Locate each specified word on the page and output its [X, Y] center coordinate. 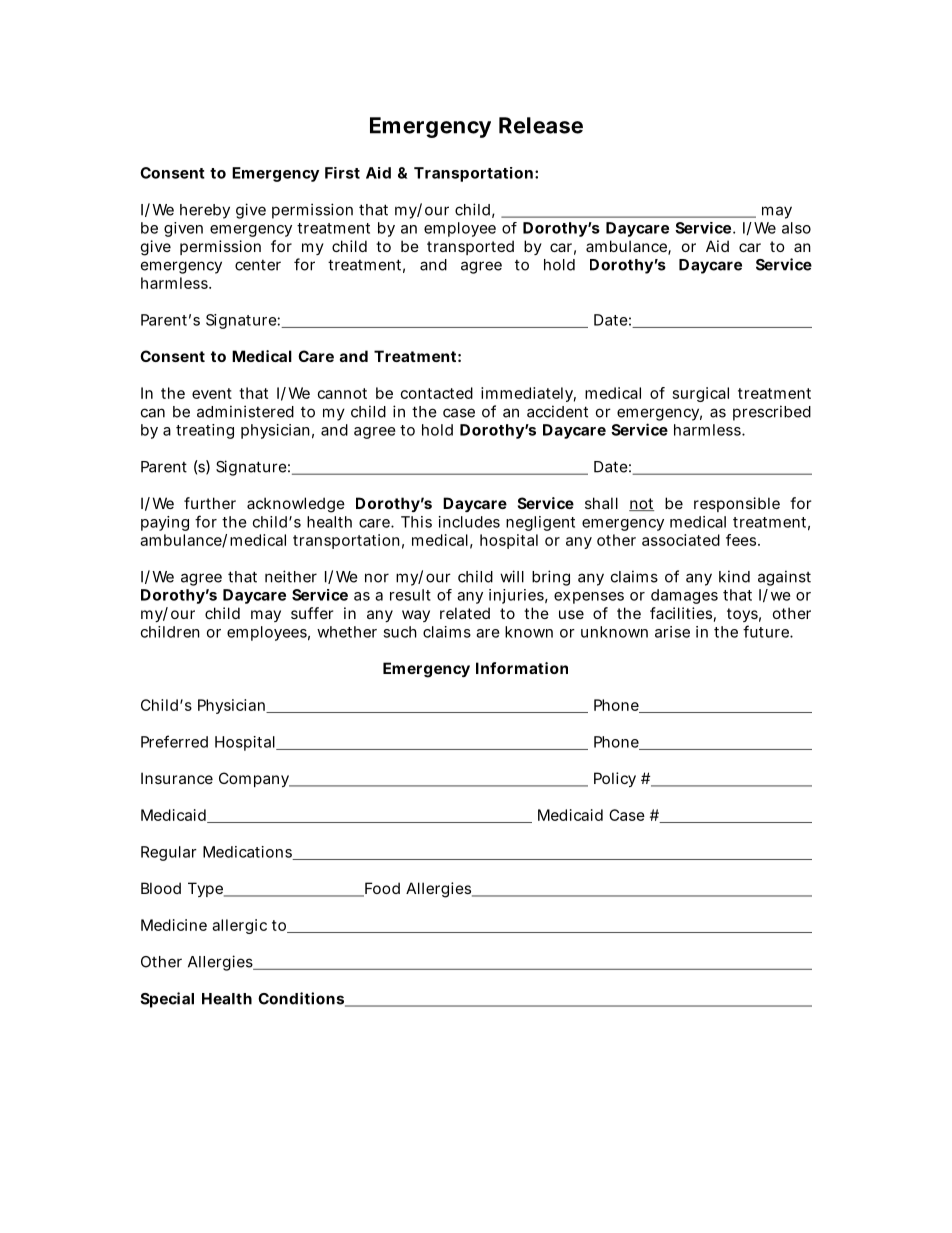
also [796, 228]
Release [541, 125]
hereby [205, 211]
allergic [239, 926]
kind [734, 576]
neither [291, 576]
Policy [615, 779]
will [512, 576]
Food [381, 889]
